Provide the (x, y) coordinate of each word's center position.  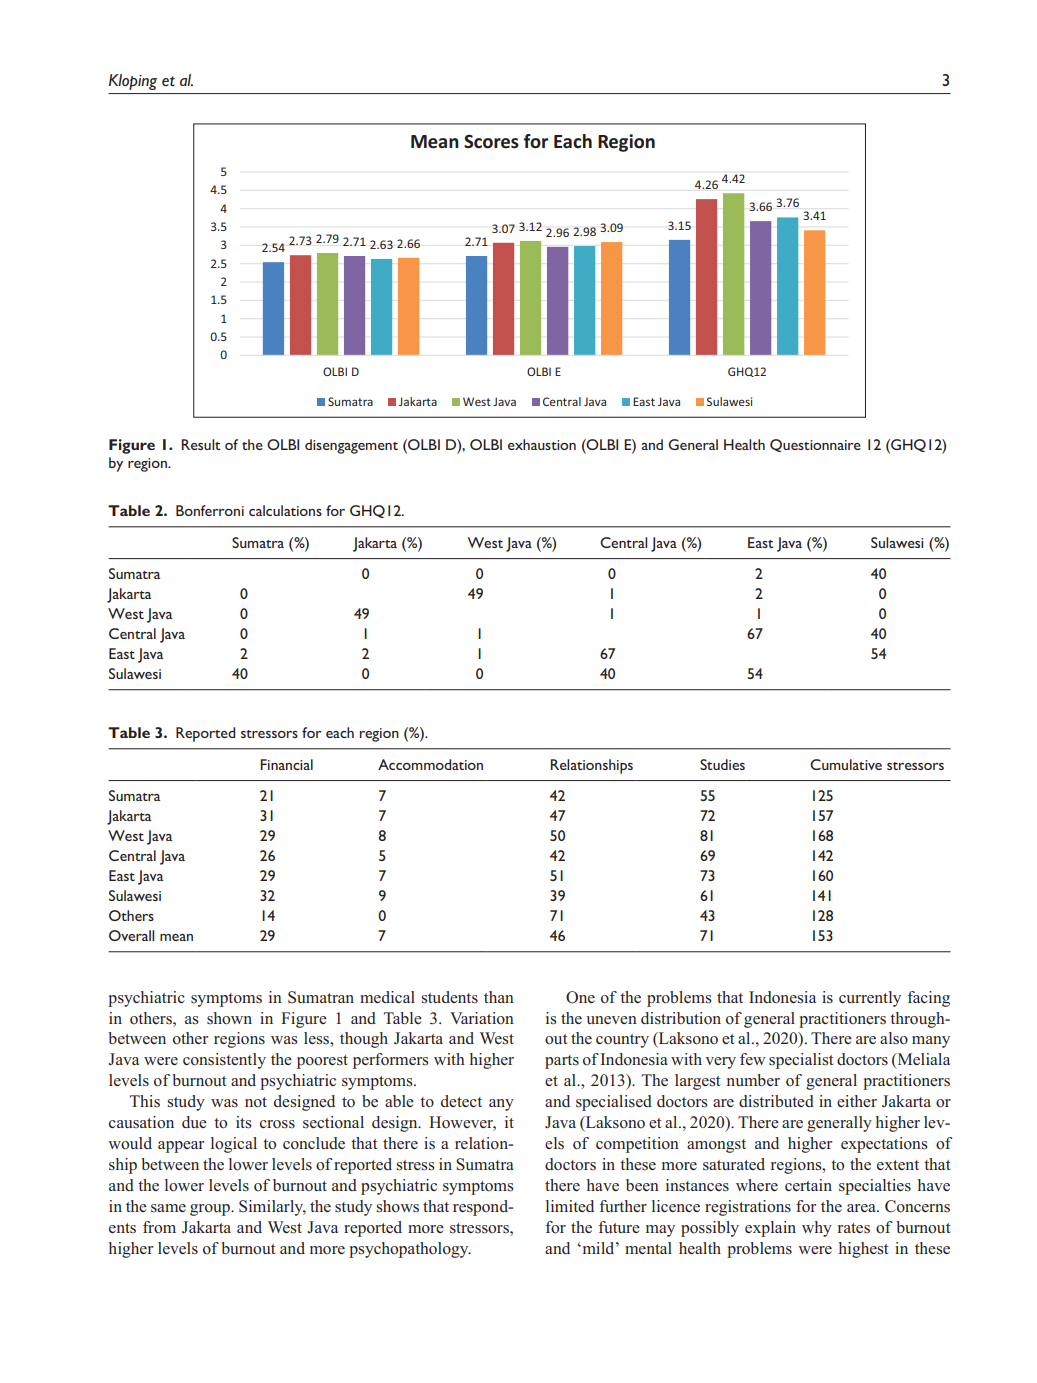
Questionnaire (815, 445)
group (211, 1210)
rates (854, 1228)
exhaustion (542, 444)
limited (570, 1206)
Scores (491, 141)
